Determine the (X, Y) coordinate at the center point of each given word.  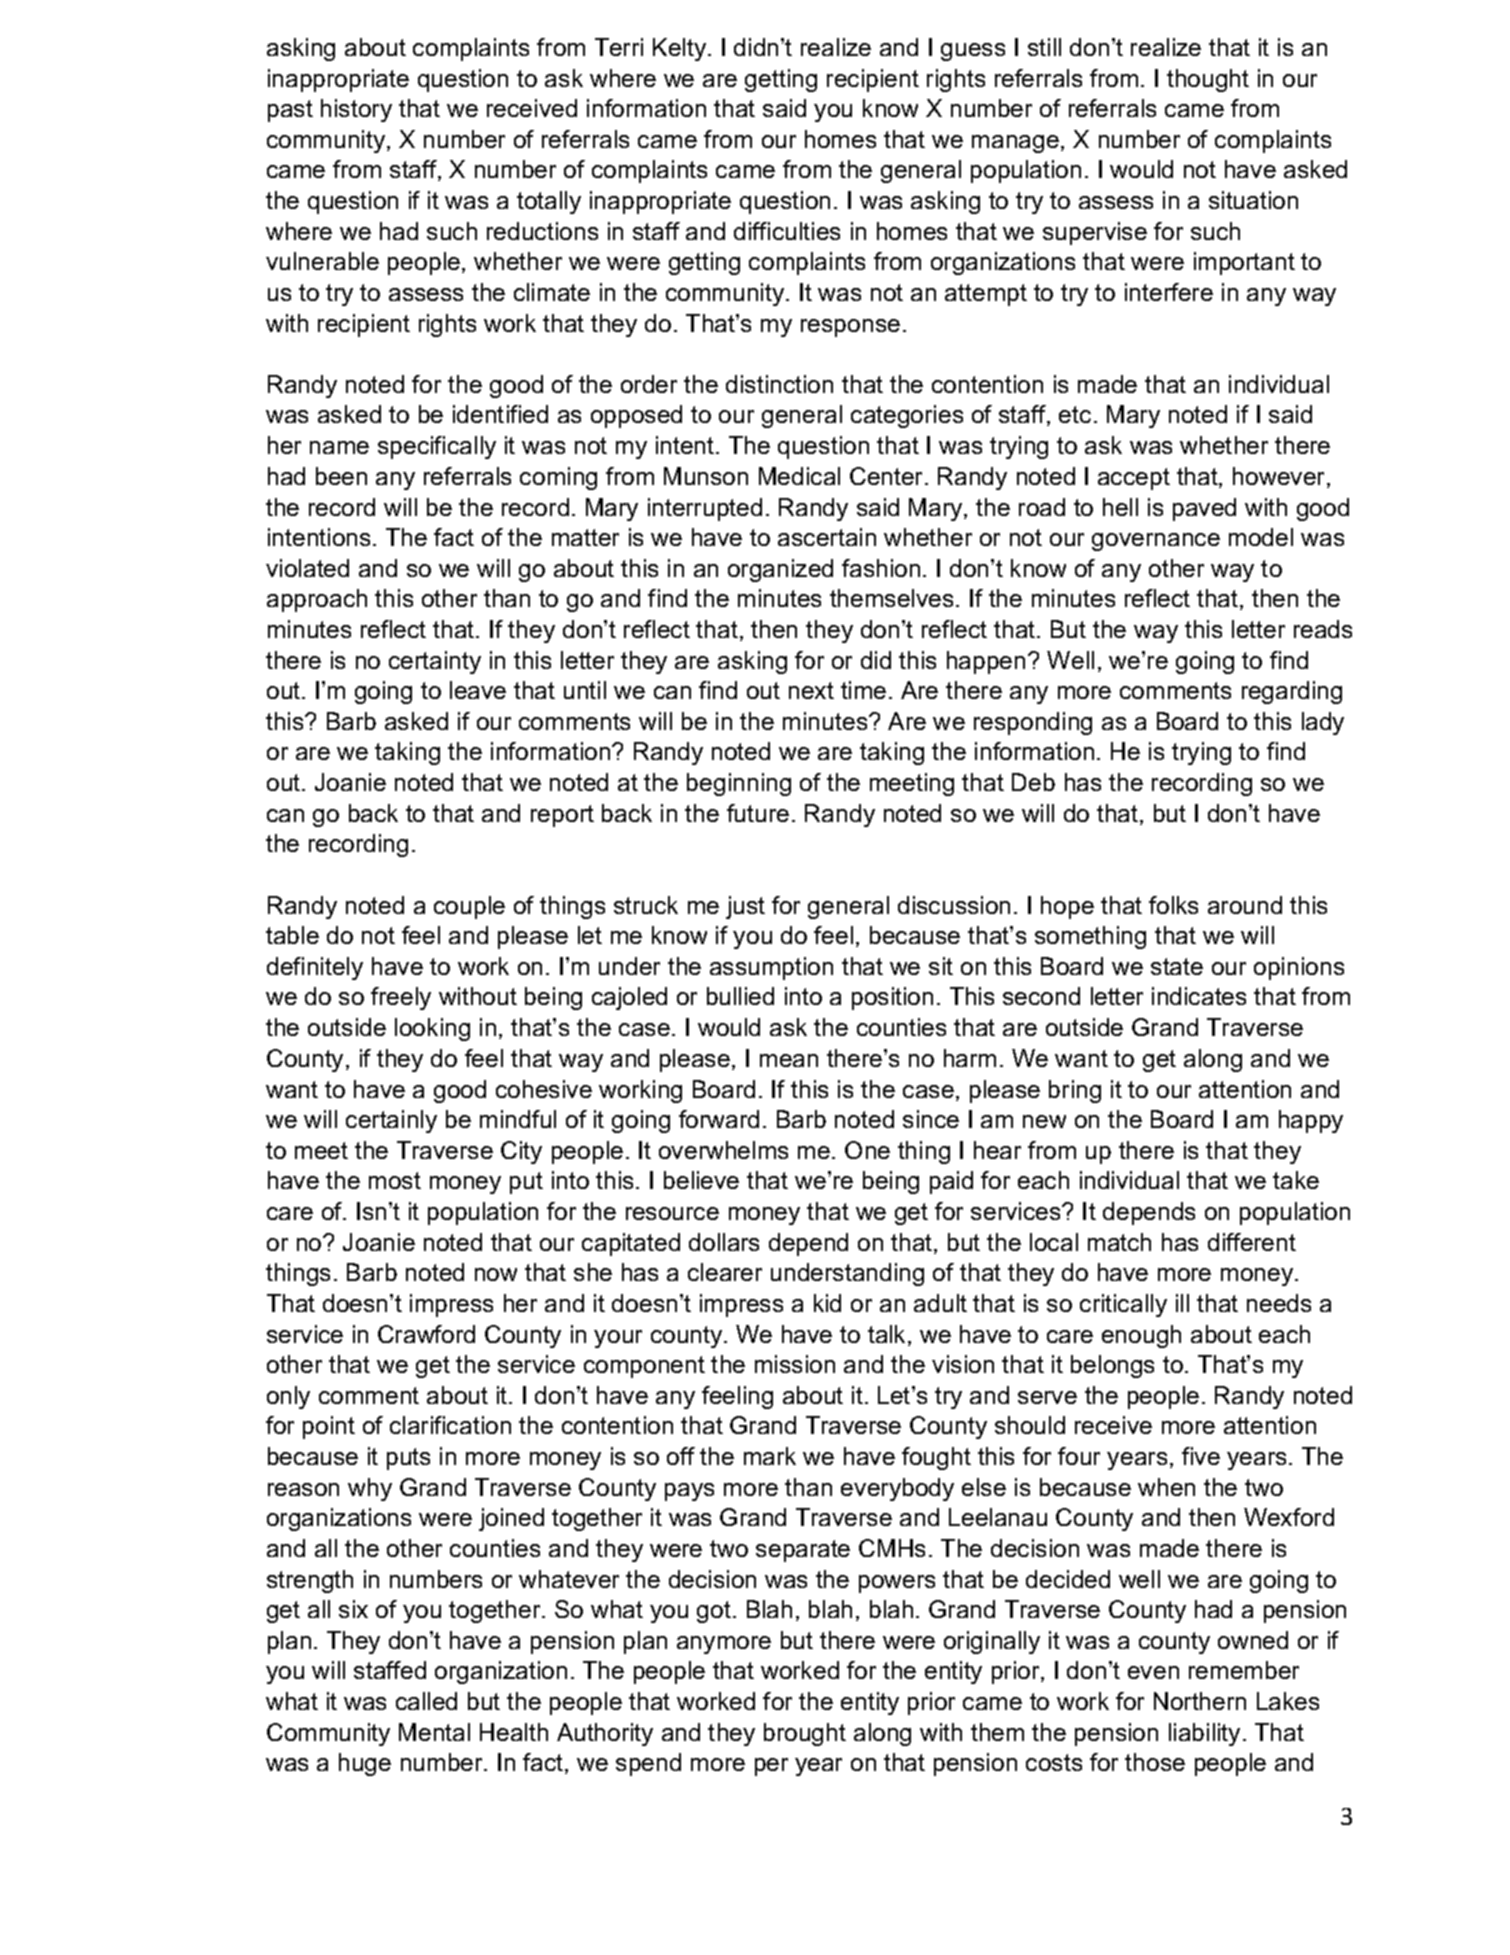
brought (805, 1734)
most (395, 1180)
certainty (435, 662)
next (811, 690)
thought (1208, 80)
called (426, 1701)
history (356, 110)
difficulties (787, 231)
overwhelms (723, 1150)
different (1252, 1242)
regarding (1292, 692)
